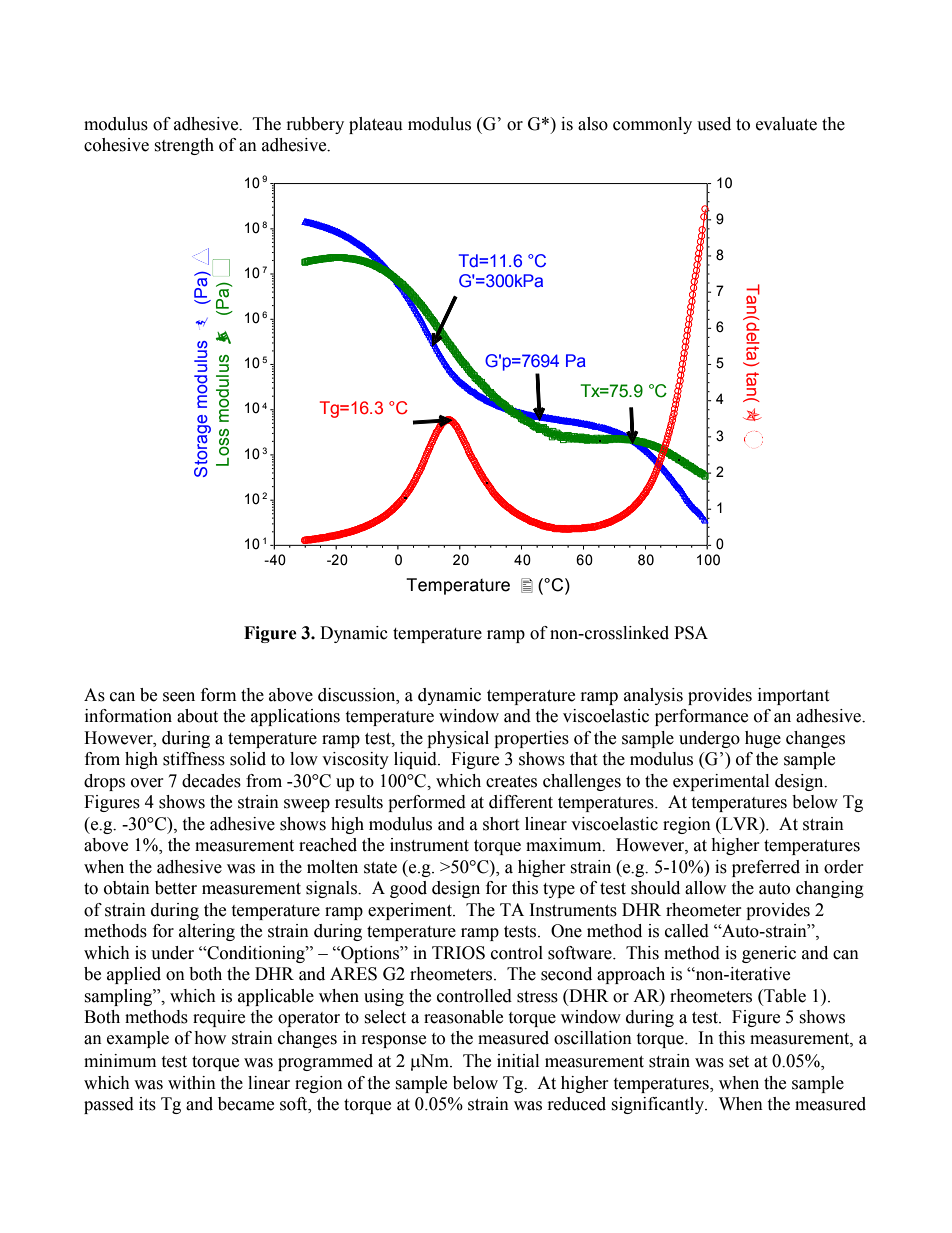 This document has width=952, height=1233. Describe the element at coordinates (192, 1083) in the document. I see `within` at that location.
